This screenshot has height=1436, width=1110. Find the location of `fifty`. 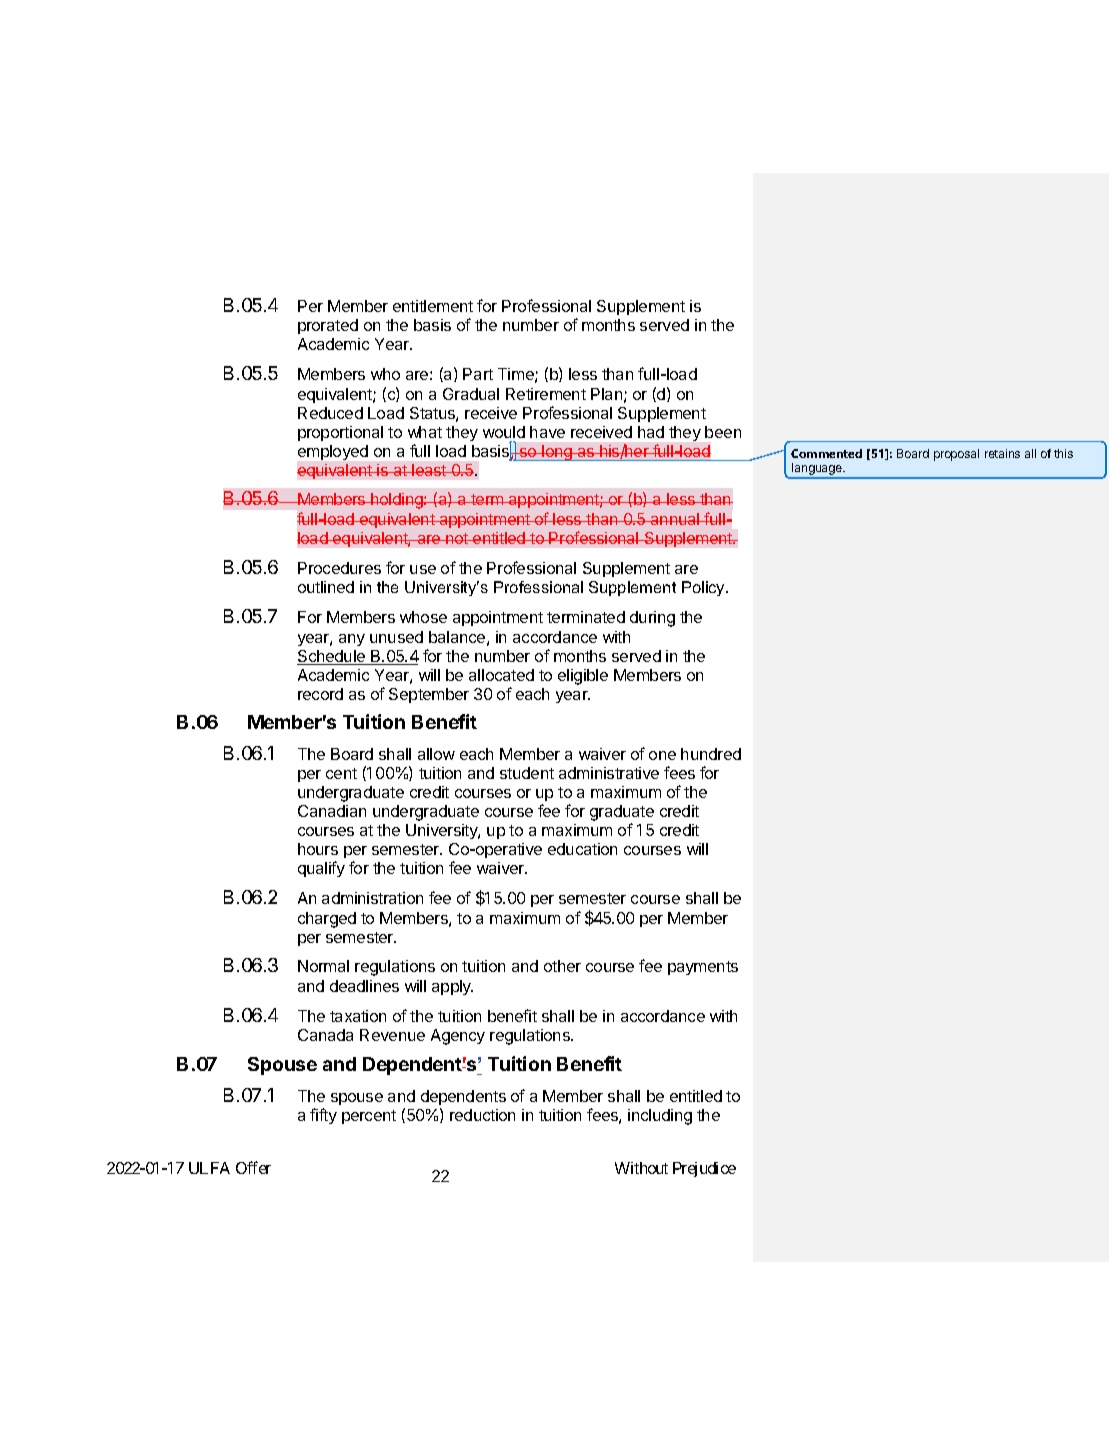

fifty is located at coordinates (323, 1116).
